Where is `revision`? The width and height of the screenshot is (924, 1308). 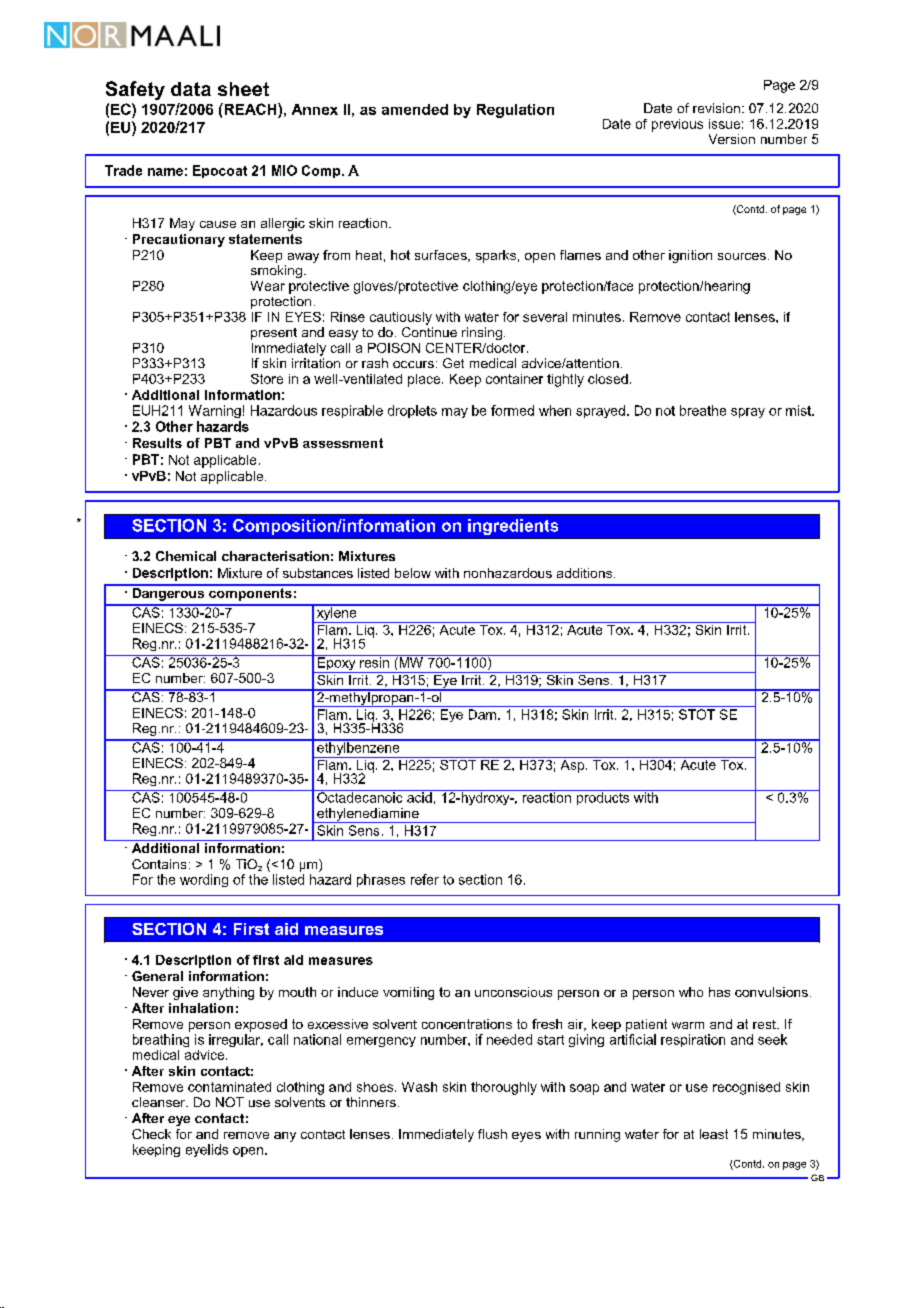 revision is located at coordinates (716, 108).
